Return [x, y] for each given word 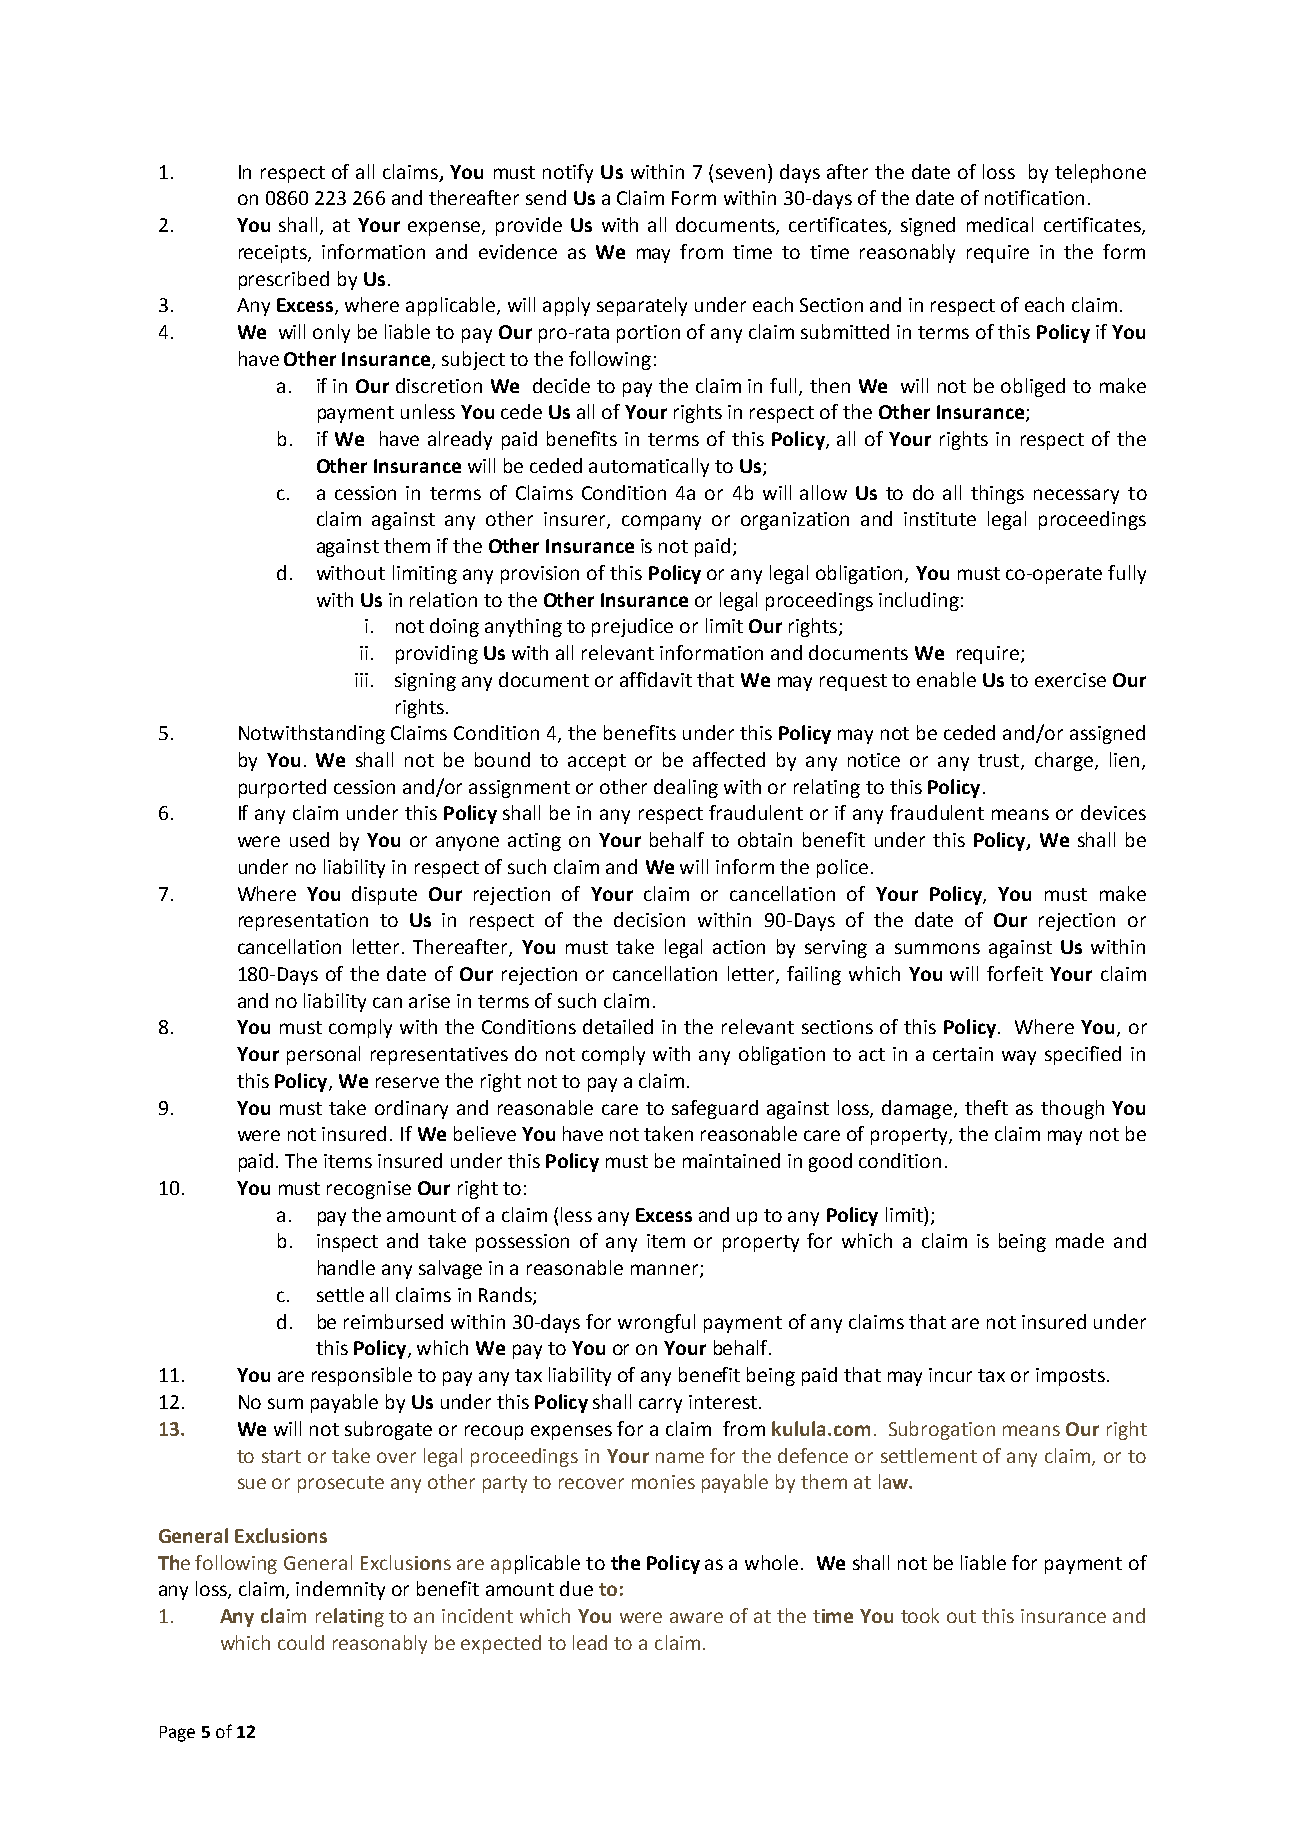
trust [1000, 762]
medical [1000, 224]
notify [568, 173]
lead [590, 1642]
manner [666, 1271]
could [301, 1642]
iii [361, 680]
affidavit [656, 679]
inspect [347, 1243]
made [1080, 1240]
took [920, 1615]
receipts [274, 254]
